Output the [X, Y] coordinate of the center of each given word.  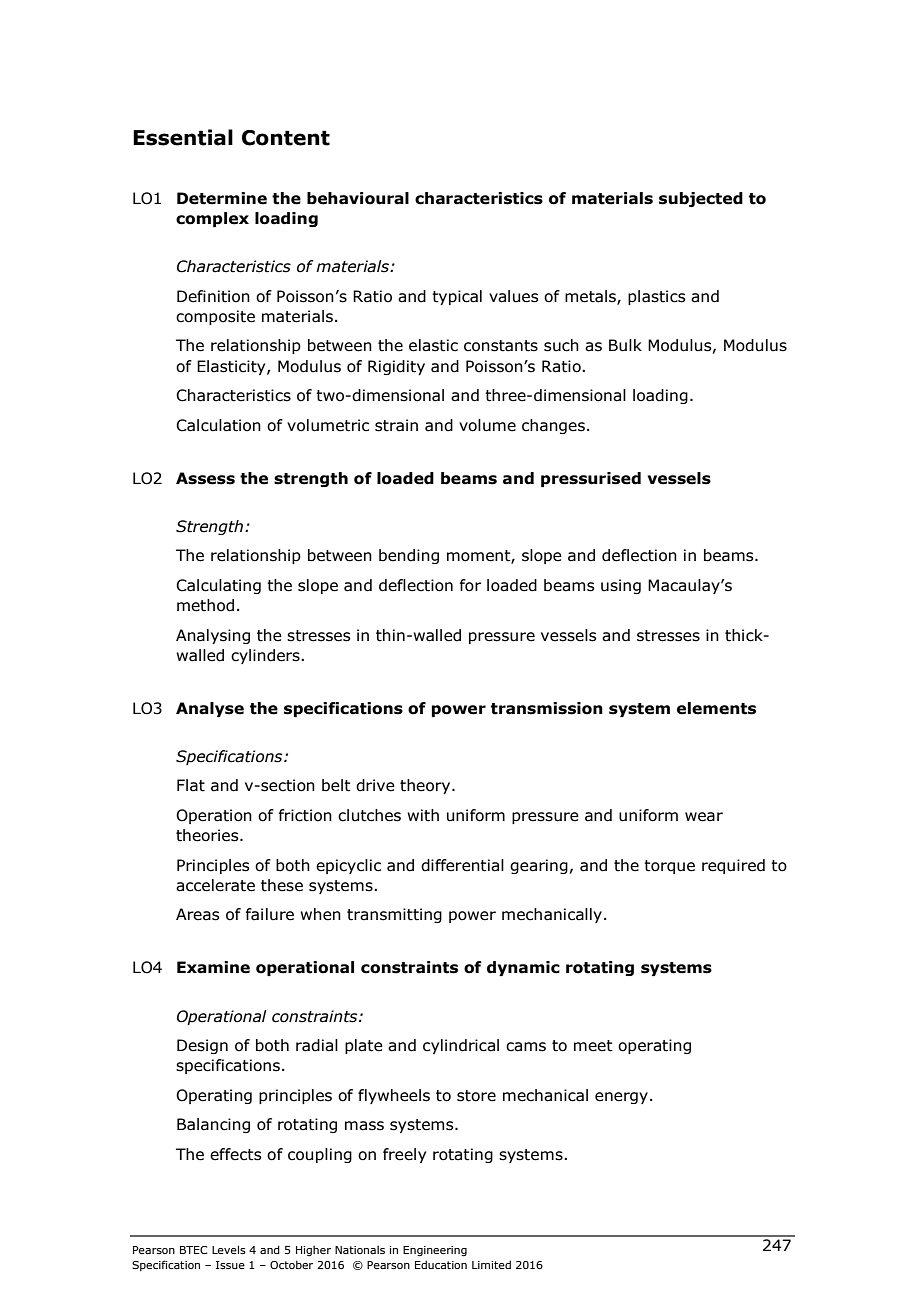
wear [704, 817]
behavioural [358, 198]
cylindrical [461, 1046]
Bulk [625, 345]
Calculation [218, 425]
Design [202, 1046]
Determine [222, 198]
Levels [229, 1249]
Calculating [218, 586]
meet [593, 1046]
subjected [701, 199]
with [423, 815]
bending [409, 556]
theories [208, 835]
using [621, 586]
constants [501, 346]
